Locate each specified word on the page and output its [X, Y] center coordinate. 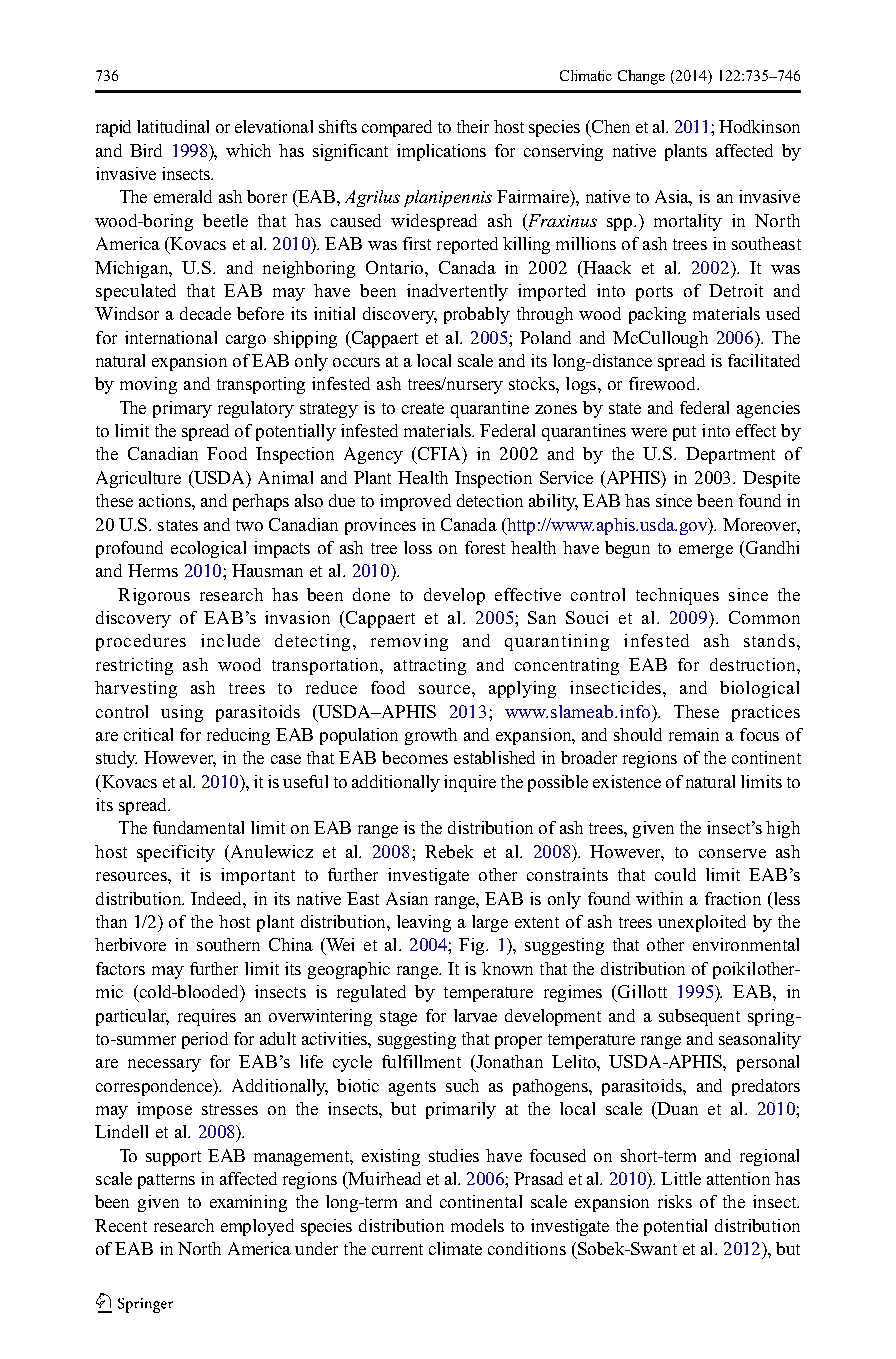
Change [641, 77]
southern [228, 944]
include [230, 640]
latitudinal [173, 126]
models [477, 1225]
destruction [754, 664]
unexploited [702, 923]
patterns [166, 1181]
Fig [473, 946]
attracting [430, 666]
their [473, 126]
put [684, 433]
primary [182, 409]
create [423, 408]
